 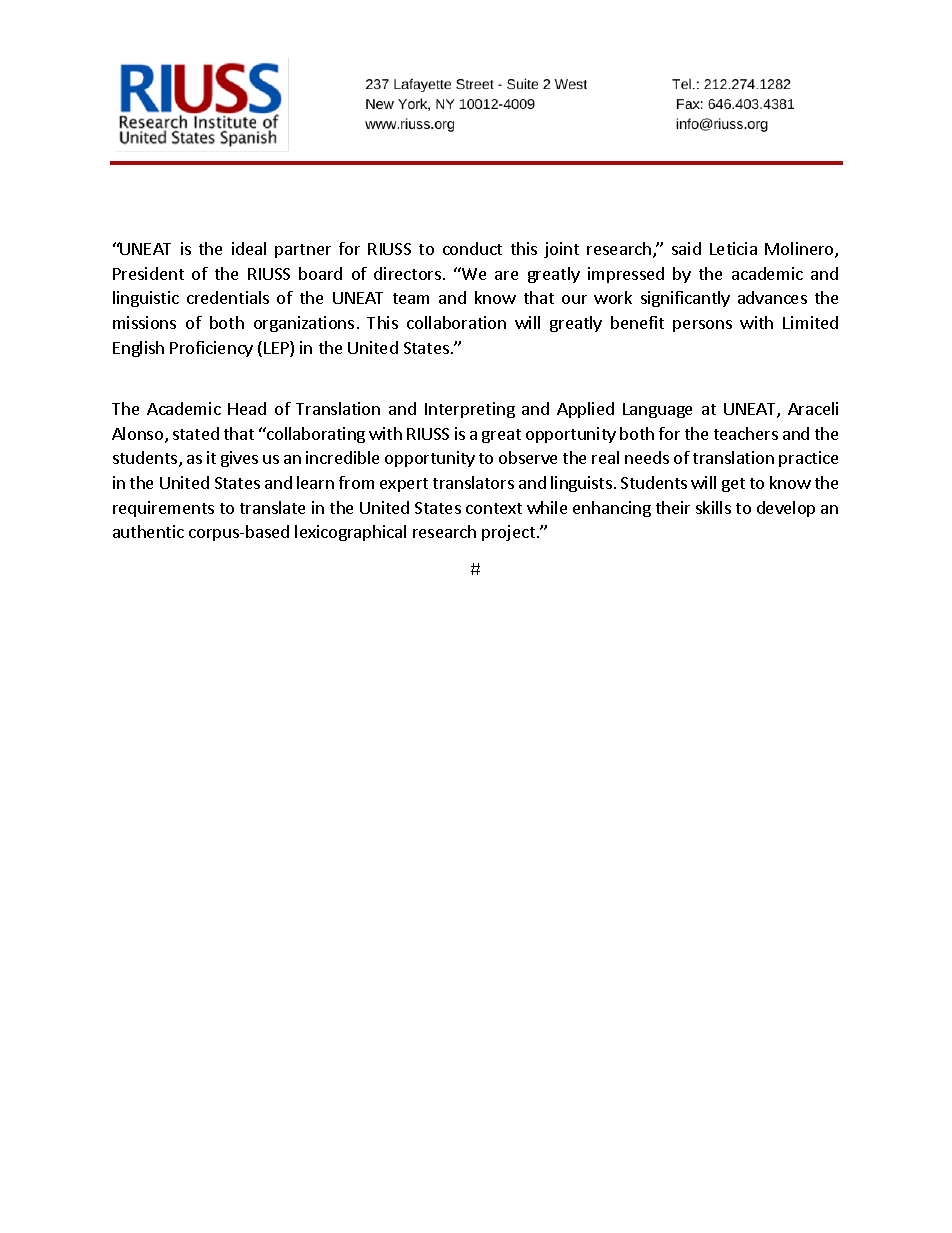 I want to click on stated, so click(x=196, y=433).
